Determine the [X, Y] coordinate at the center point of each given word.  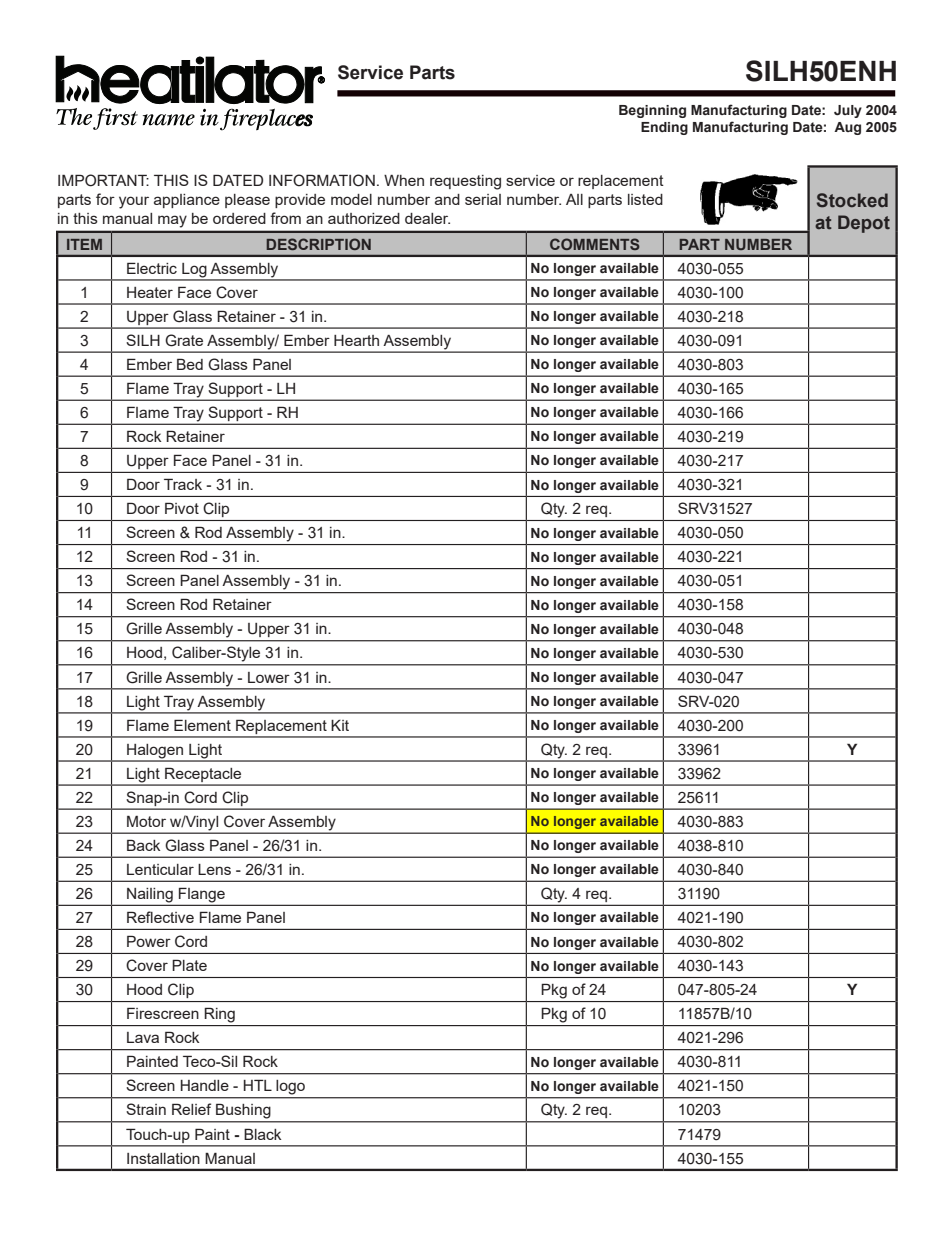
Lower [269, 677]
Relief [191, 1109]
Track [183, 484]
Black [262, 1134]
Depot [864, 224]
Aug [847, 128]
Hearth [356, 340]
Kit [340, 725]
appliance [187, 201]
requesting [465, 182]
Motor [146, 821]
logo [291, 1087]
